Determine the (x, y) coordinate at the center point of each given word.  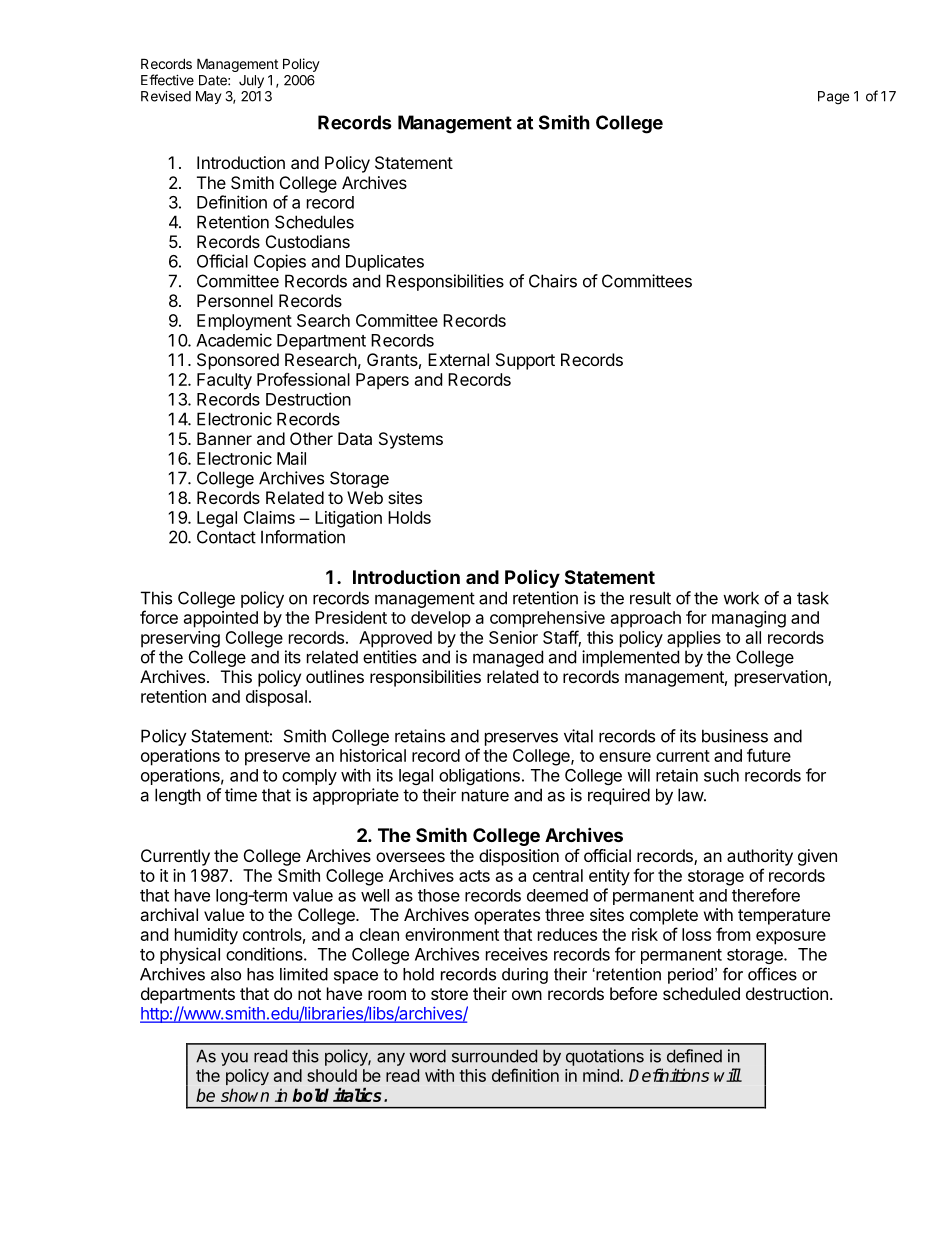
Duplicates (385, 262)
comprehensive (547, 619)
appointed (221, 619)
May (208, 97)
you (234, 1059)
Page (833, 98)
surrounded (494, 1056)
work (741, 598)
